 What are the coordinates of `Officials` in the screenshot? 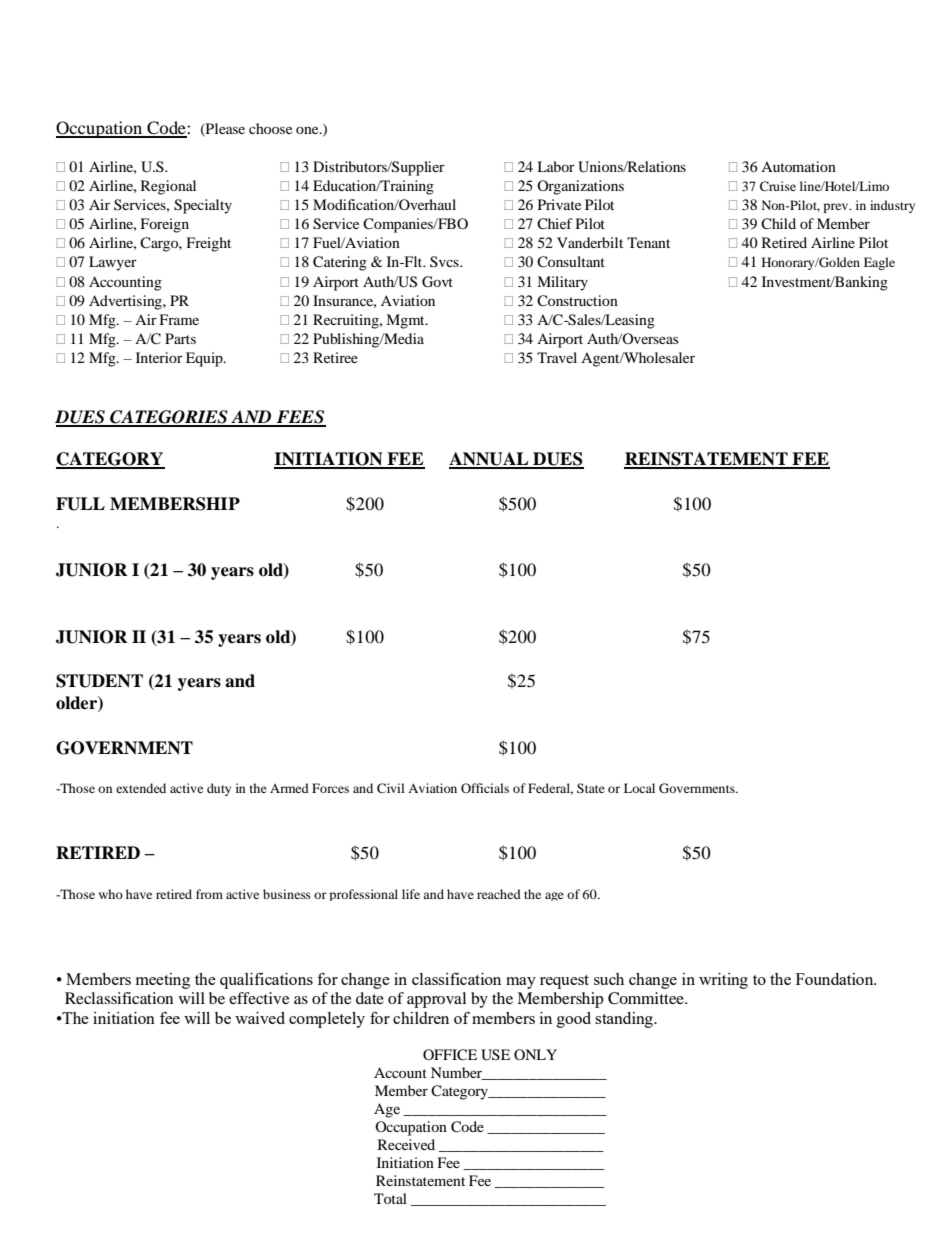 It's located at (485, 788).
